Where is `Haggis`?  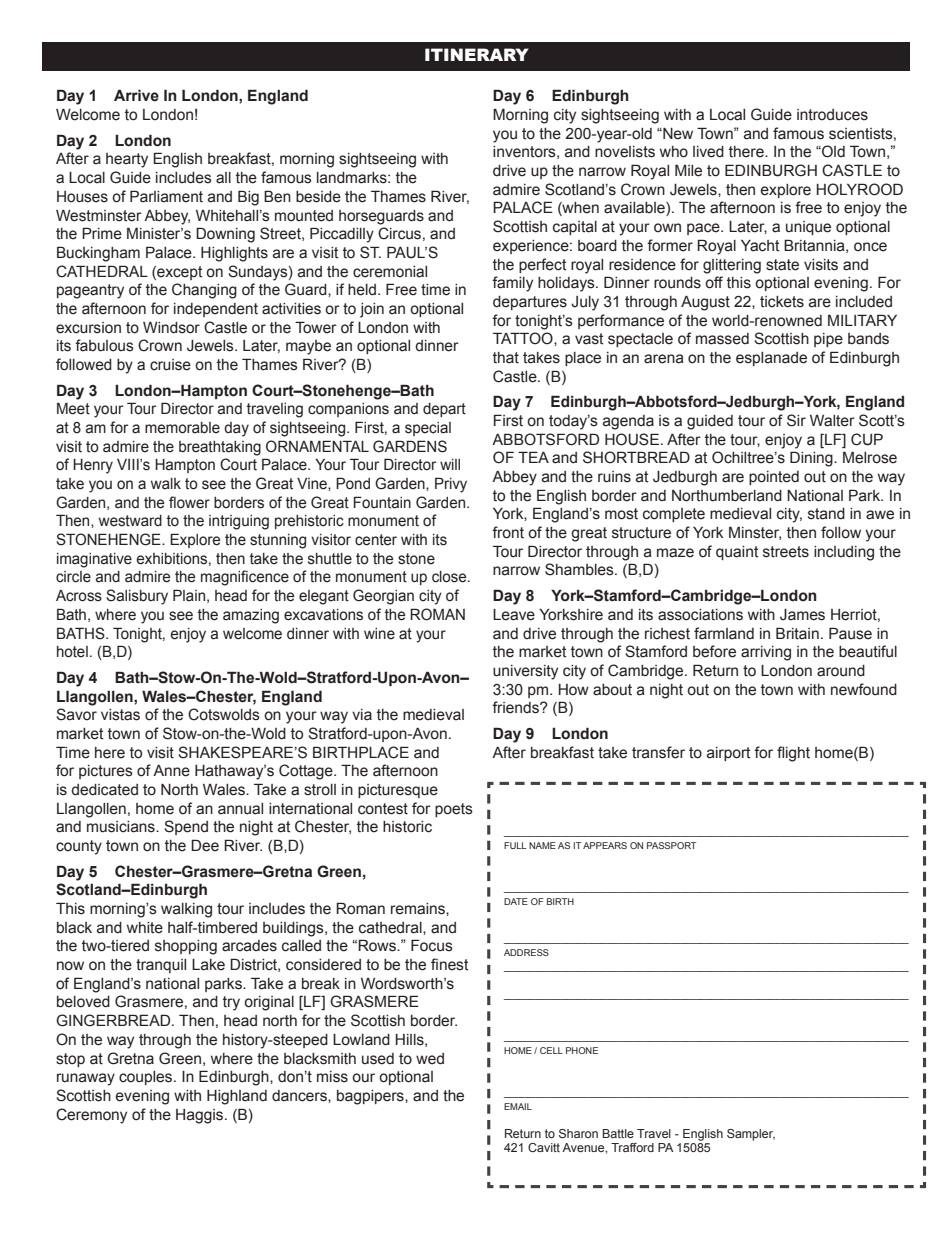
Haggis is located at coordinates (201, 1116).
